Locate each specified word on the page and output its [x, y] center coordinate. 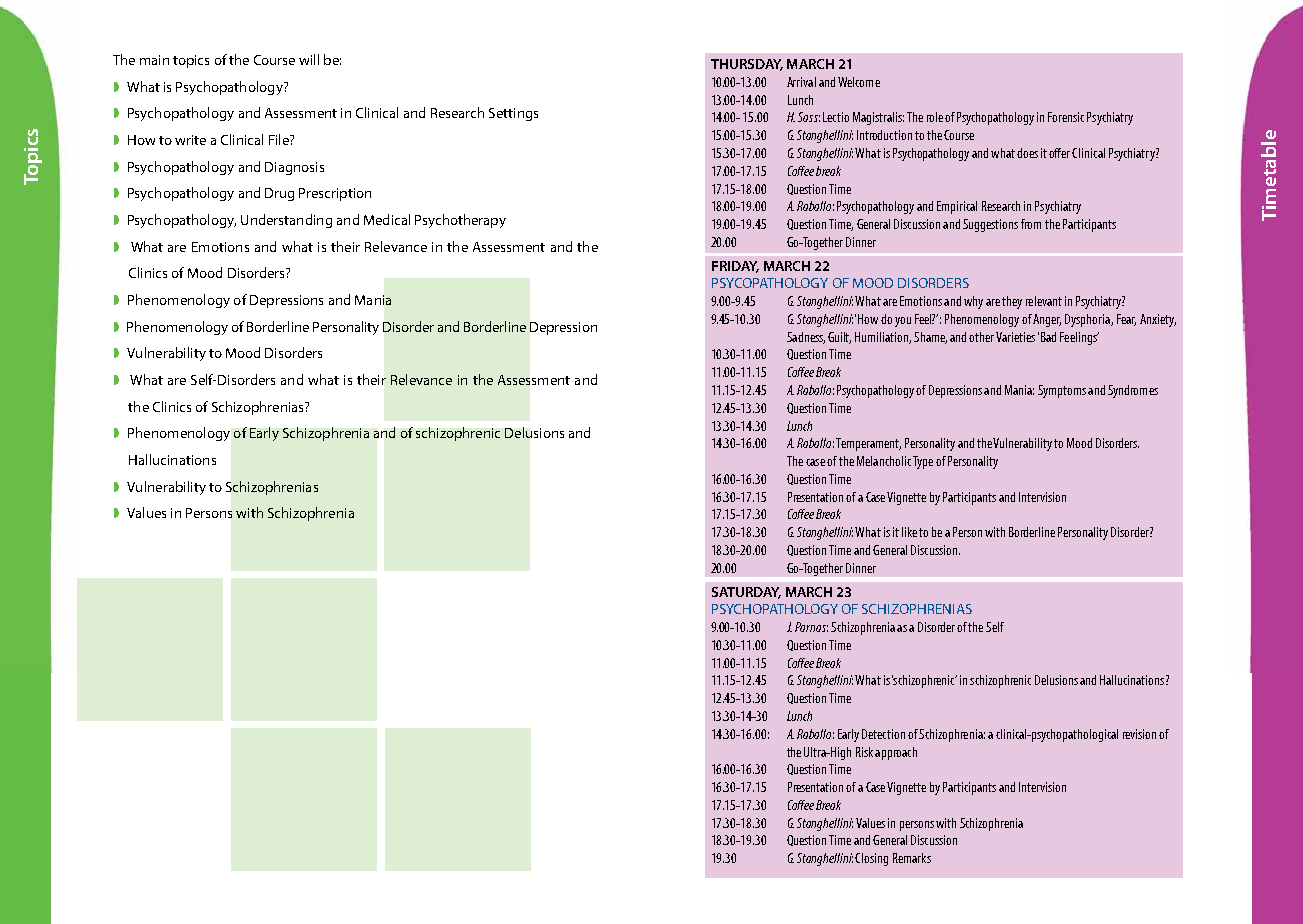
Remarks [912, 858]
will [309, 59]
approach [896, 753]
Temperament [868, 444]
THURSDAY [747, 65]
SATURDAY [746, 593]
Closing [871, 859]
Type [923, 462]
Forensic [1066, 117]
